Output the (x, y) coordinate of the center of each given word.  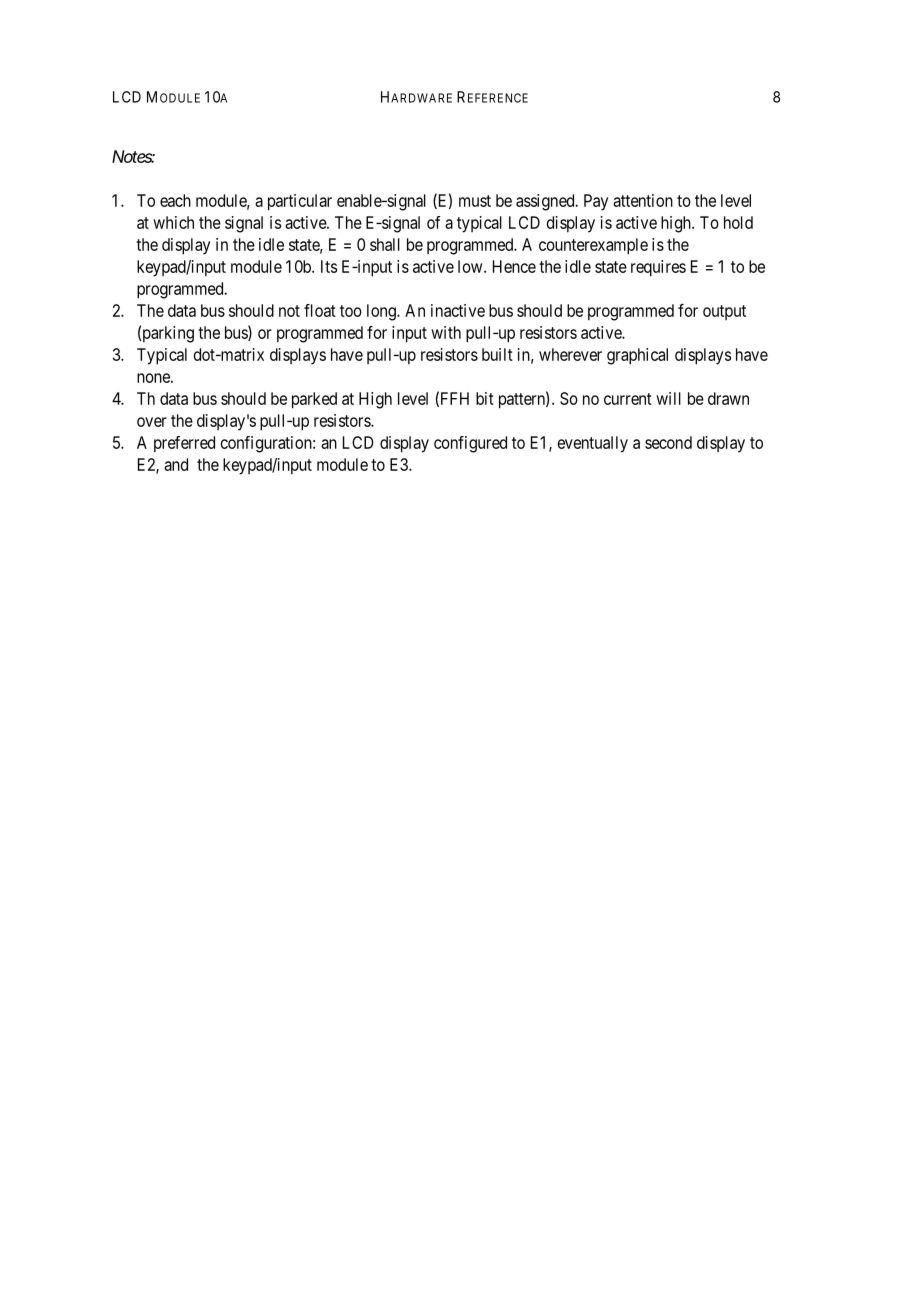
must (475, 201)
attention (643, 200)
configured (470, 444)
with (446, 332)
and (176, 464)
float (320, 310)
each (175, 200)
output (724, 312)
